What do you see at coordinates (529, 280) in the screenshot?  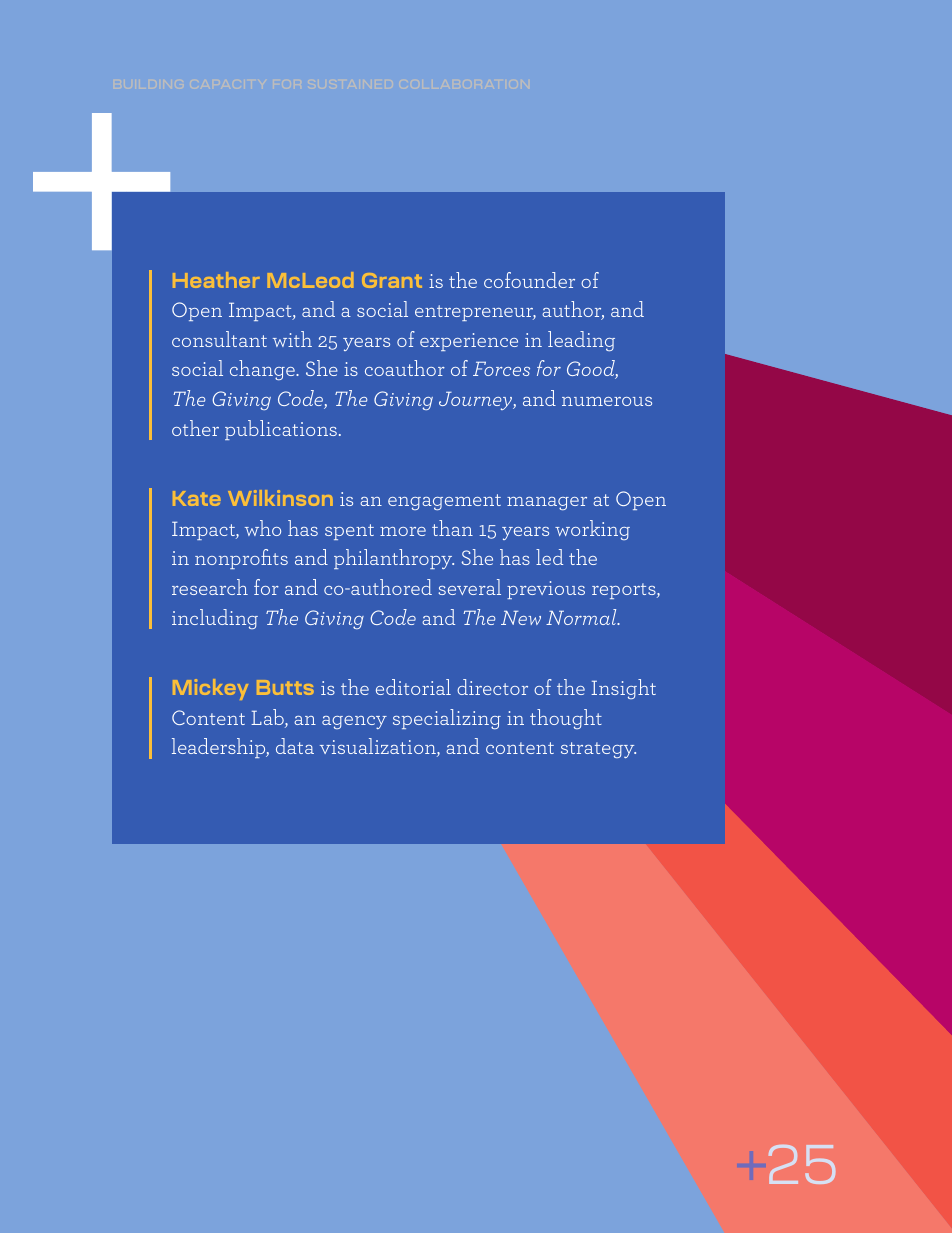 I see `cofounder` at bounding box center [529, 280].
